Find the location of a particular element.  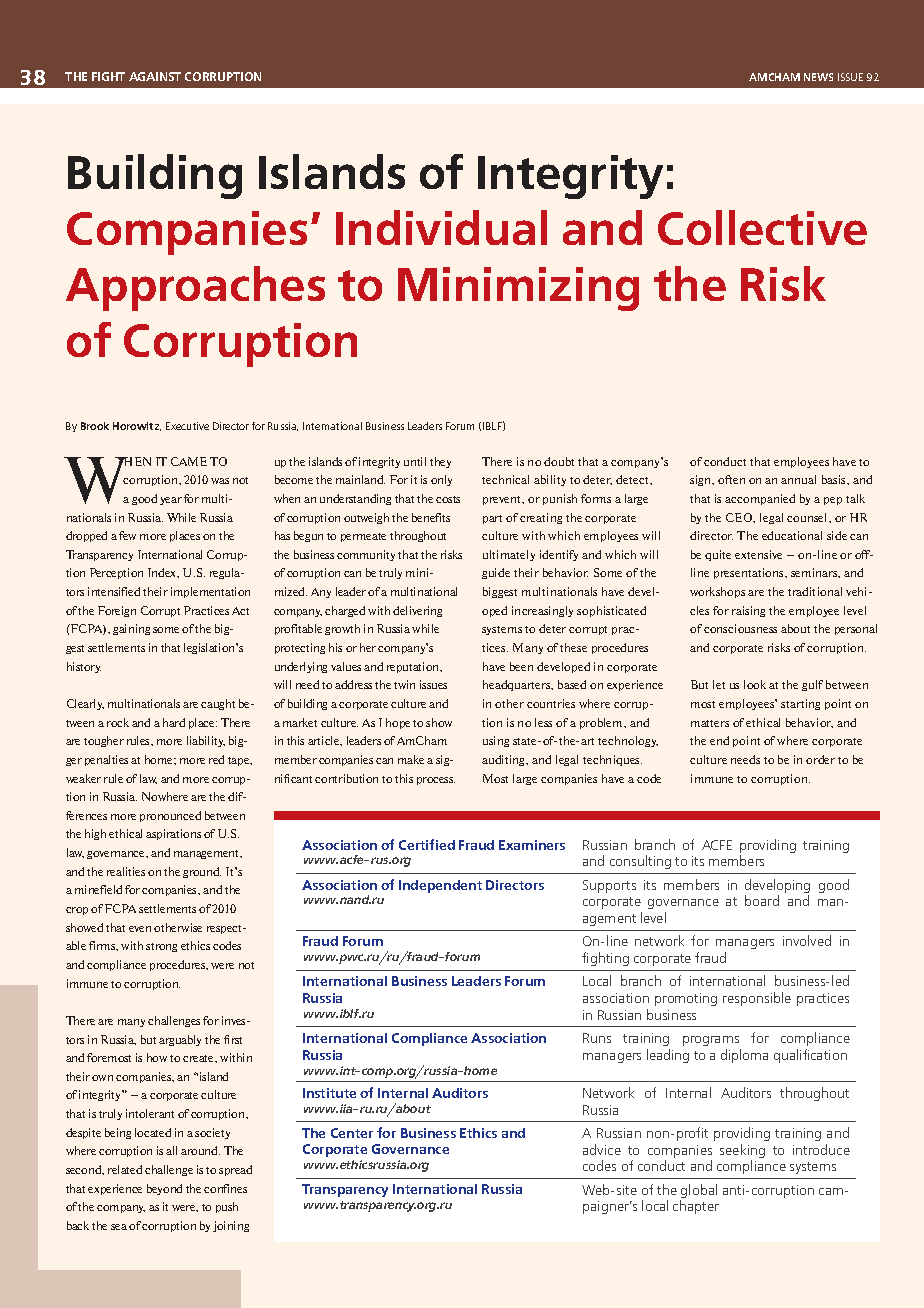

Center is located at coordinates (352, 1133).
